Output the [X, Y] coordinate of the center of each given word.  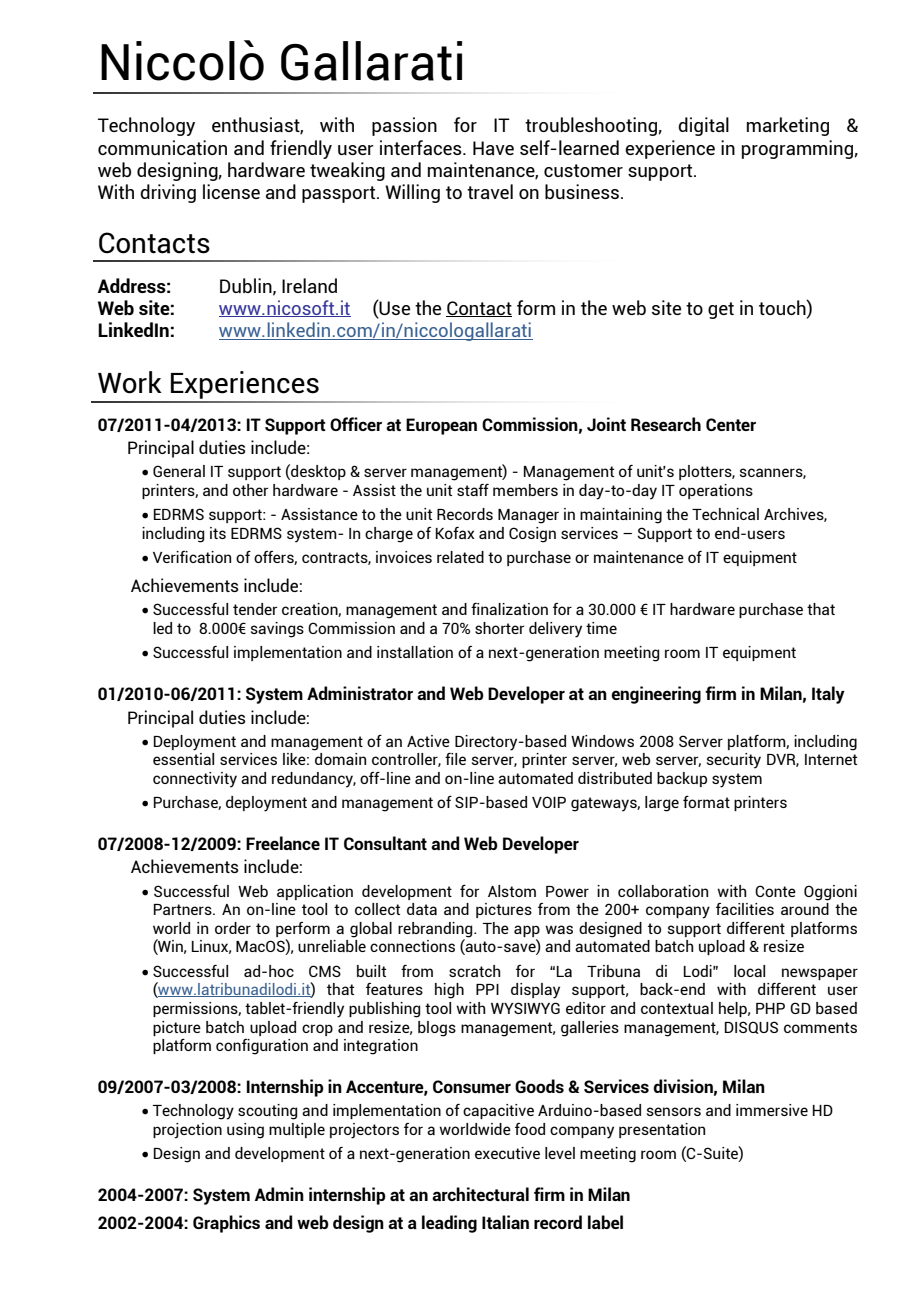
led [162, 628]
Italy [828, 695]
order [233, 928]
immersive [772, 1110]
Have [493, 148]
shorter [499, 628]
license [231, 191]
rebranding [436, 931]
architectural [480, 1194]
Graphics [226, 1224]
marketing [788, 126]
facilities [745, 909]
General [179, 471]
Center [731, 424]
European [441, 426]
